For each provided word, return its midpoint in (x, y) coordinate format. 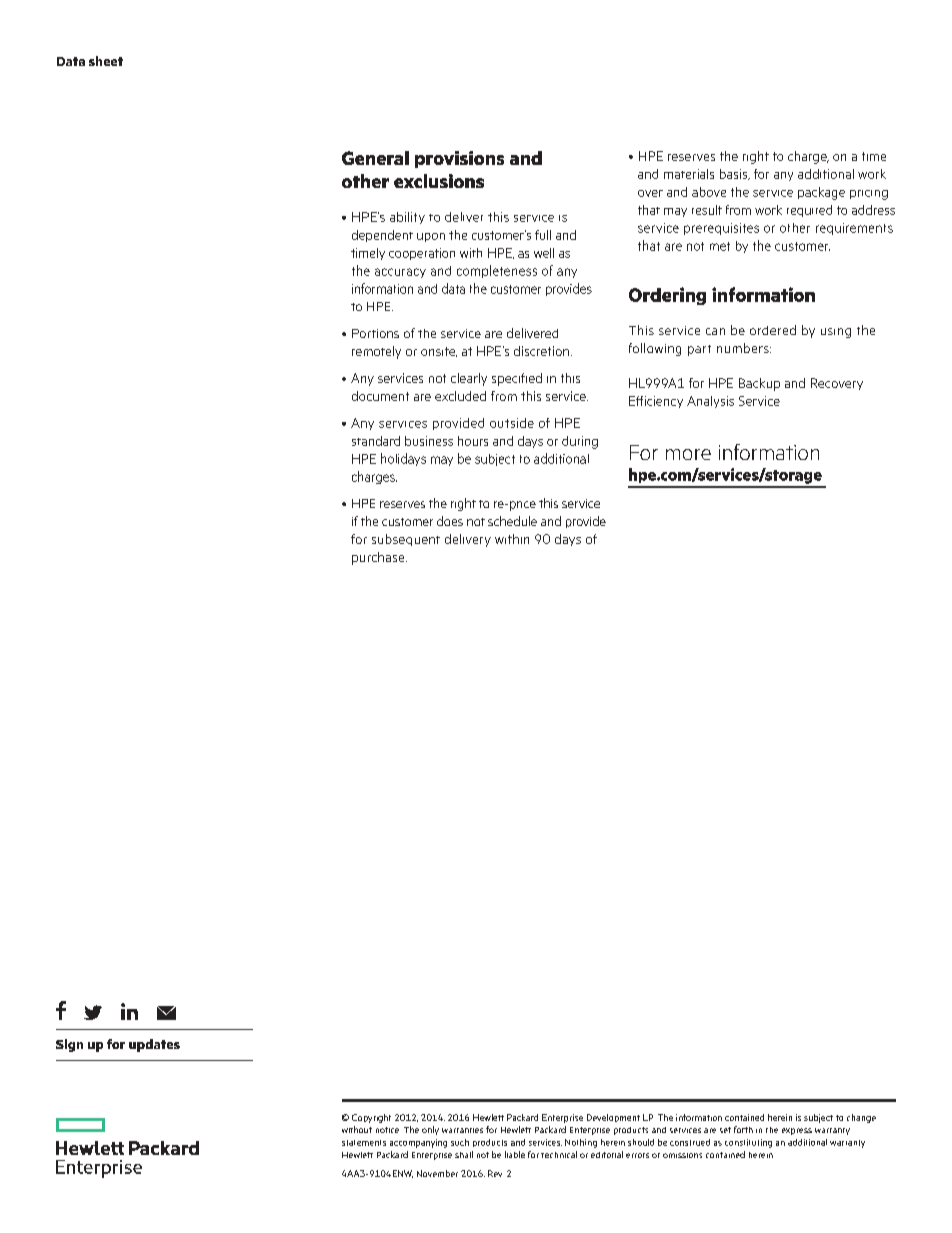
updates (154, 1045)
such (460, 1142)
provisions (459, 159)
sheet (106, 61)
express (797, 1131)
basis (735, 174)
